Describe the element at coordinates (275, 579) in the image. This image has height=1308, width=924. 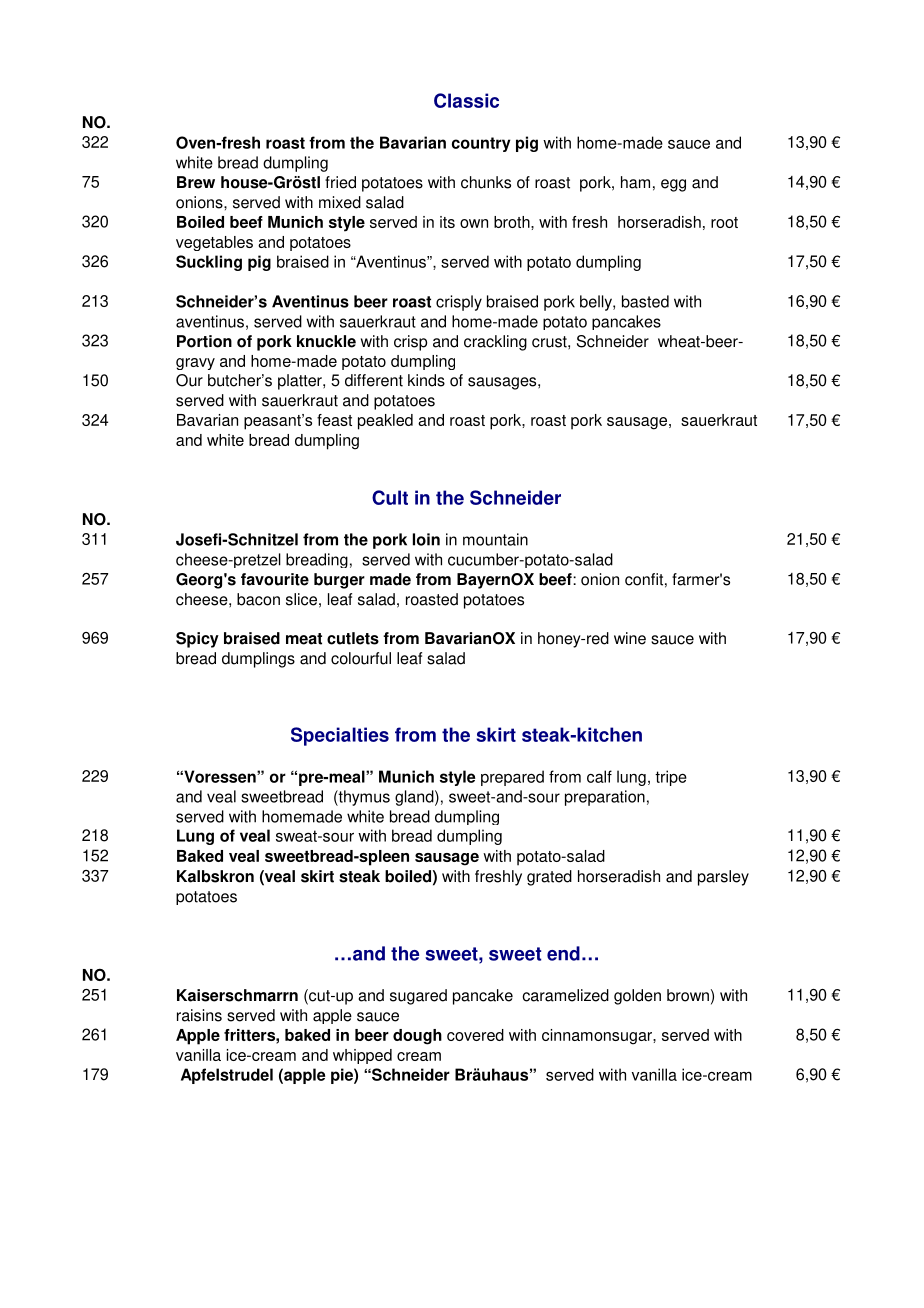
I see `favourite` at that location.
